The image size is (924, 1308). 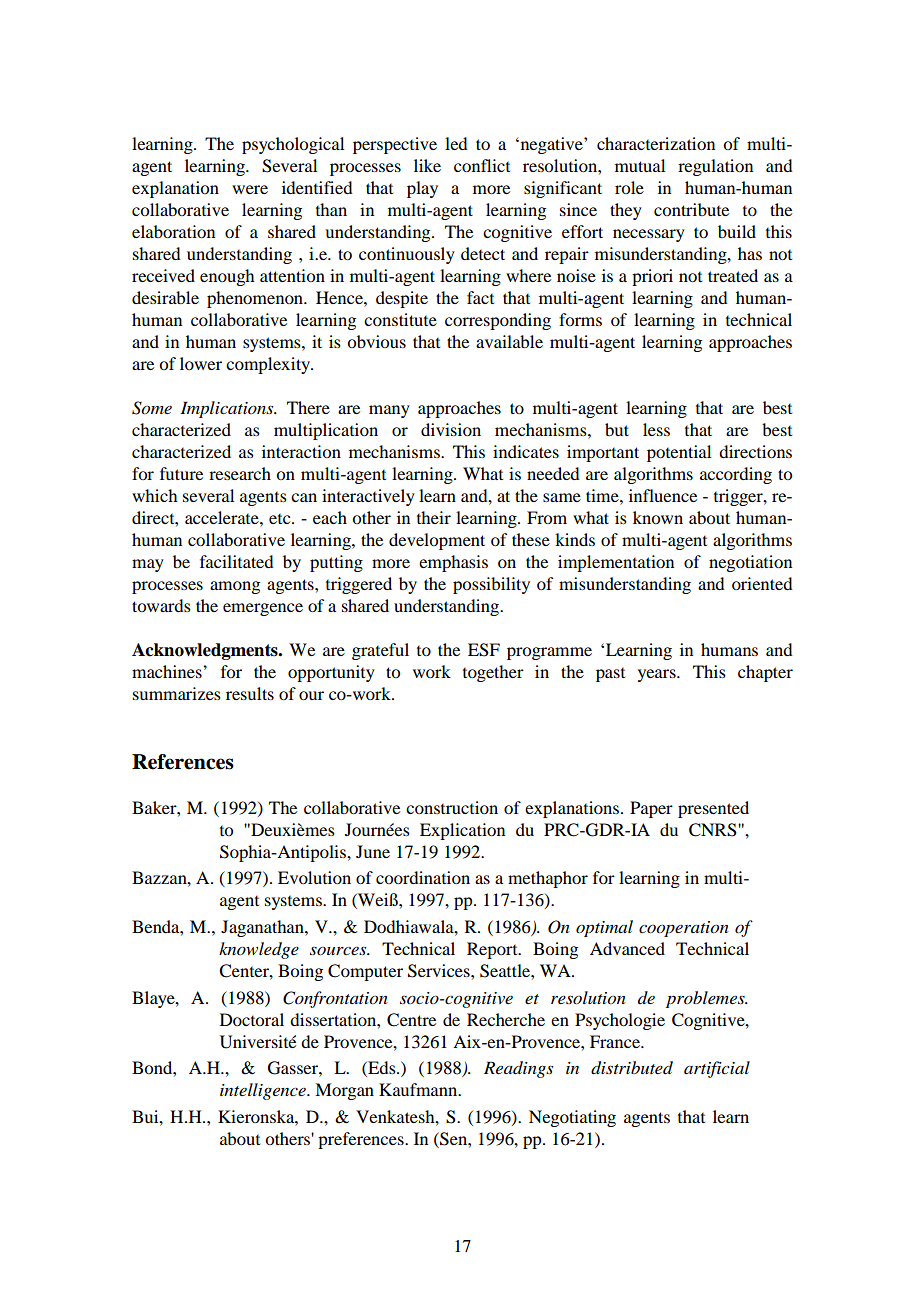 I want to click on their, so click(x=434, y=517).
